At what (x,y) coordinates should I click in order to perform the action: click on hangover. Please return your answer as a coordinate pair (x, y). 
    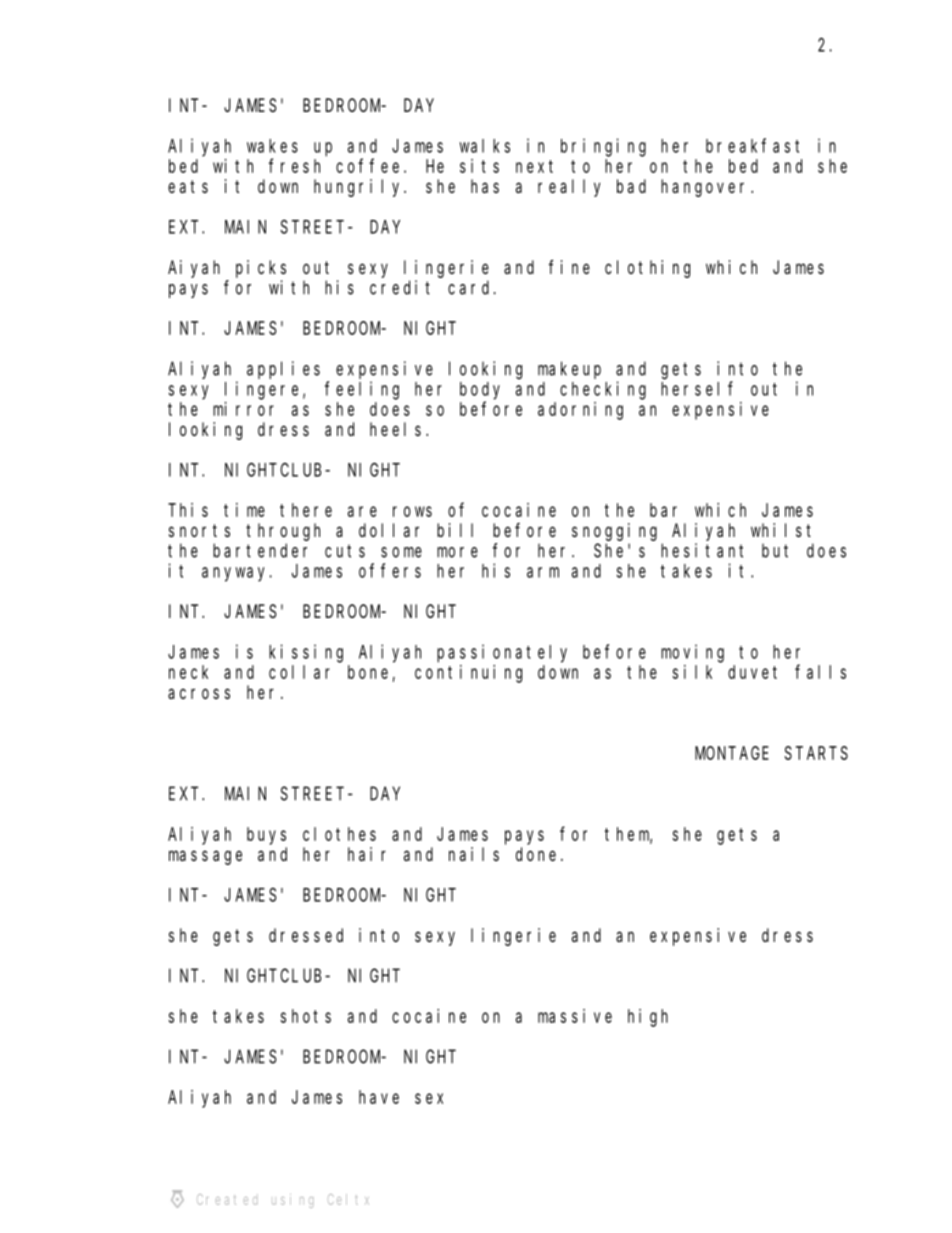
    Looking at the image, I should click on (706, 188).
